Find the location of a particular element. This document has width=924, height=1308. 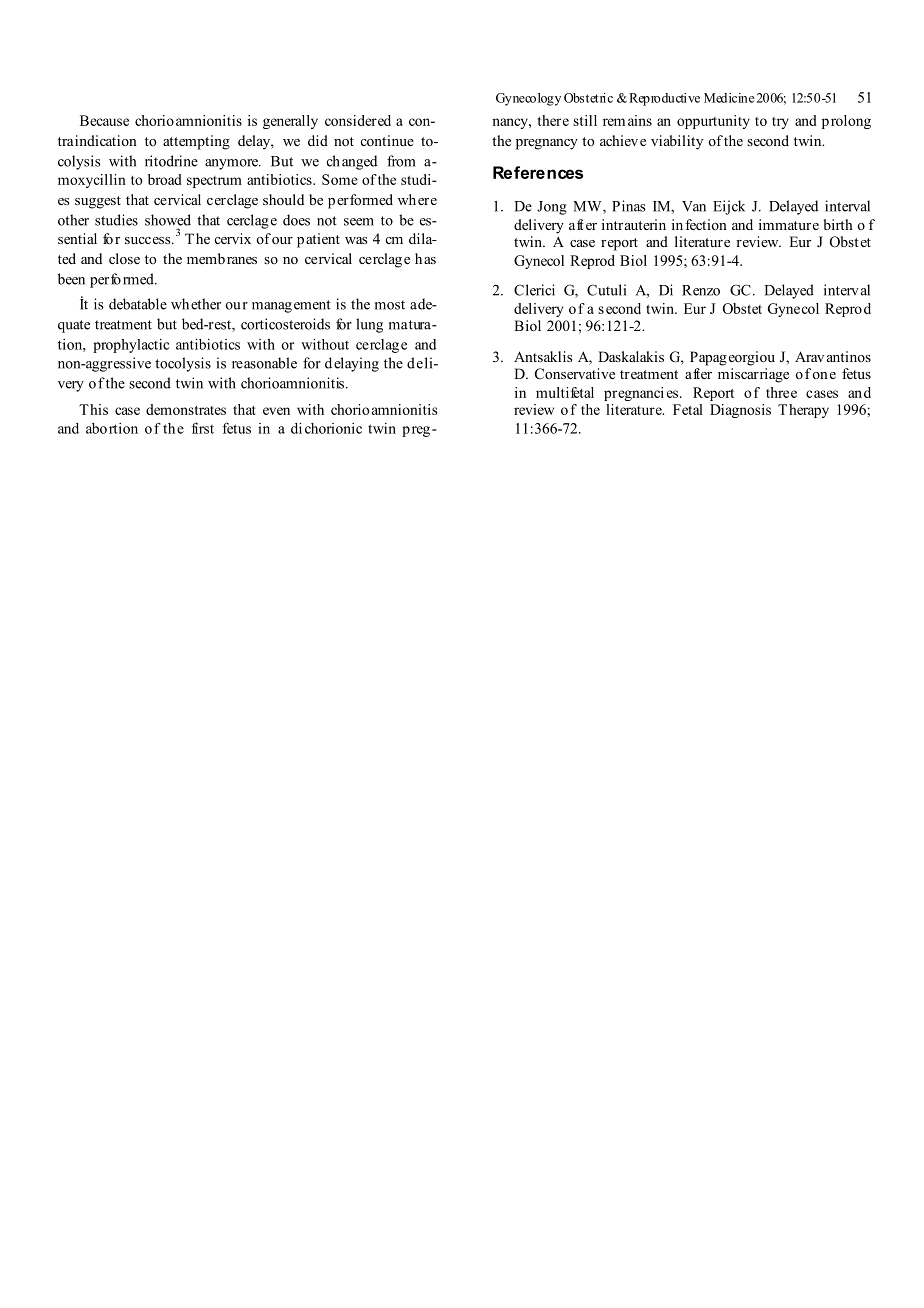

considered is located at coordinates (358, 120).
